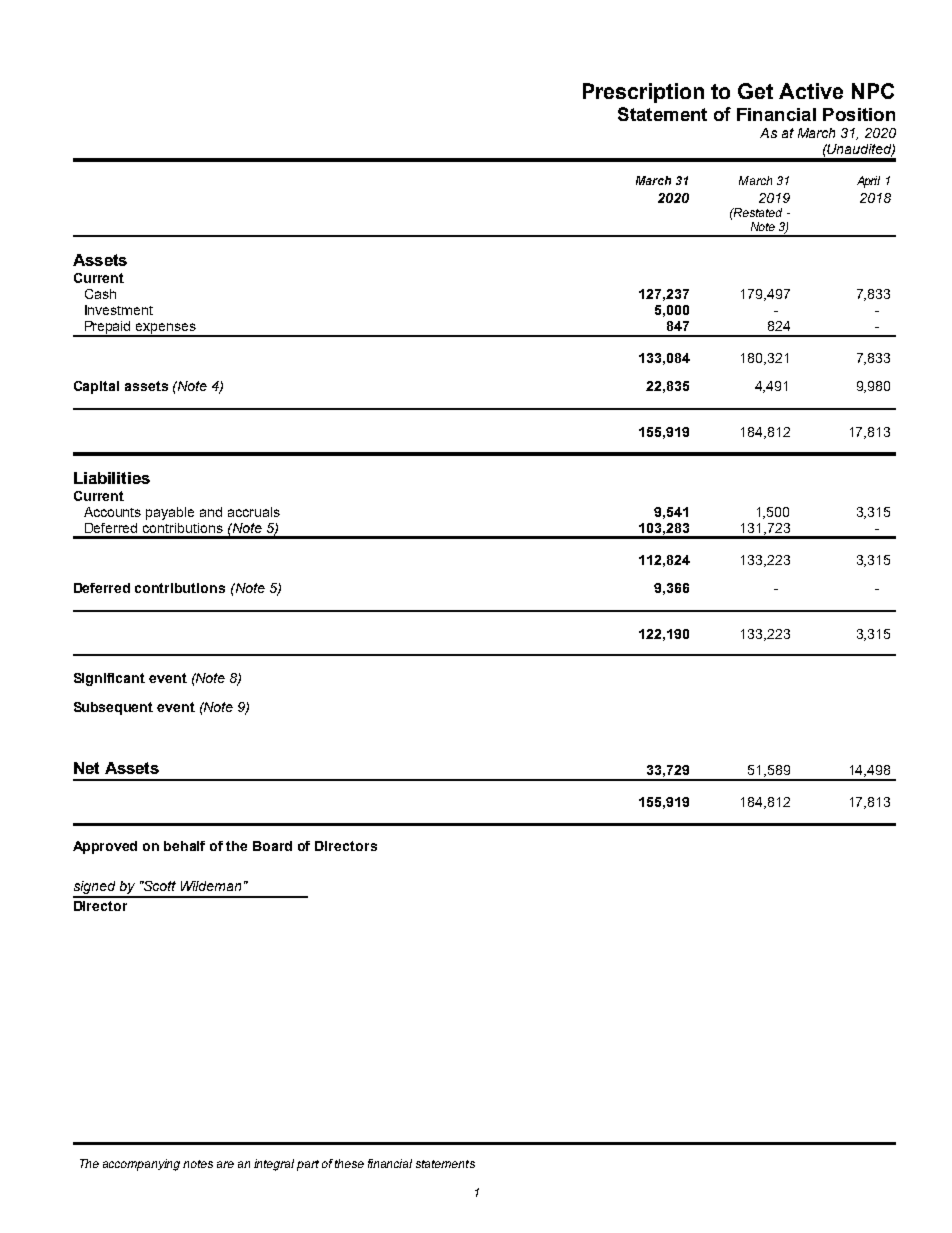 This document has width=952, height=1233. What do you see at coordinates (755, 91) in the document?
I see `Get` at bounding box center [755, 91].
